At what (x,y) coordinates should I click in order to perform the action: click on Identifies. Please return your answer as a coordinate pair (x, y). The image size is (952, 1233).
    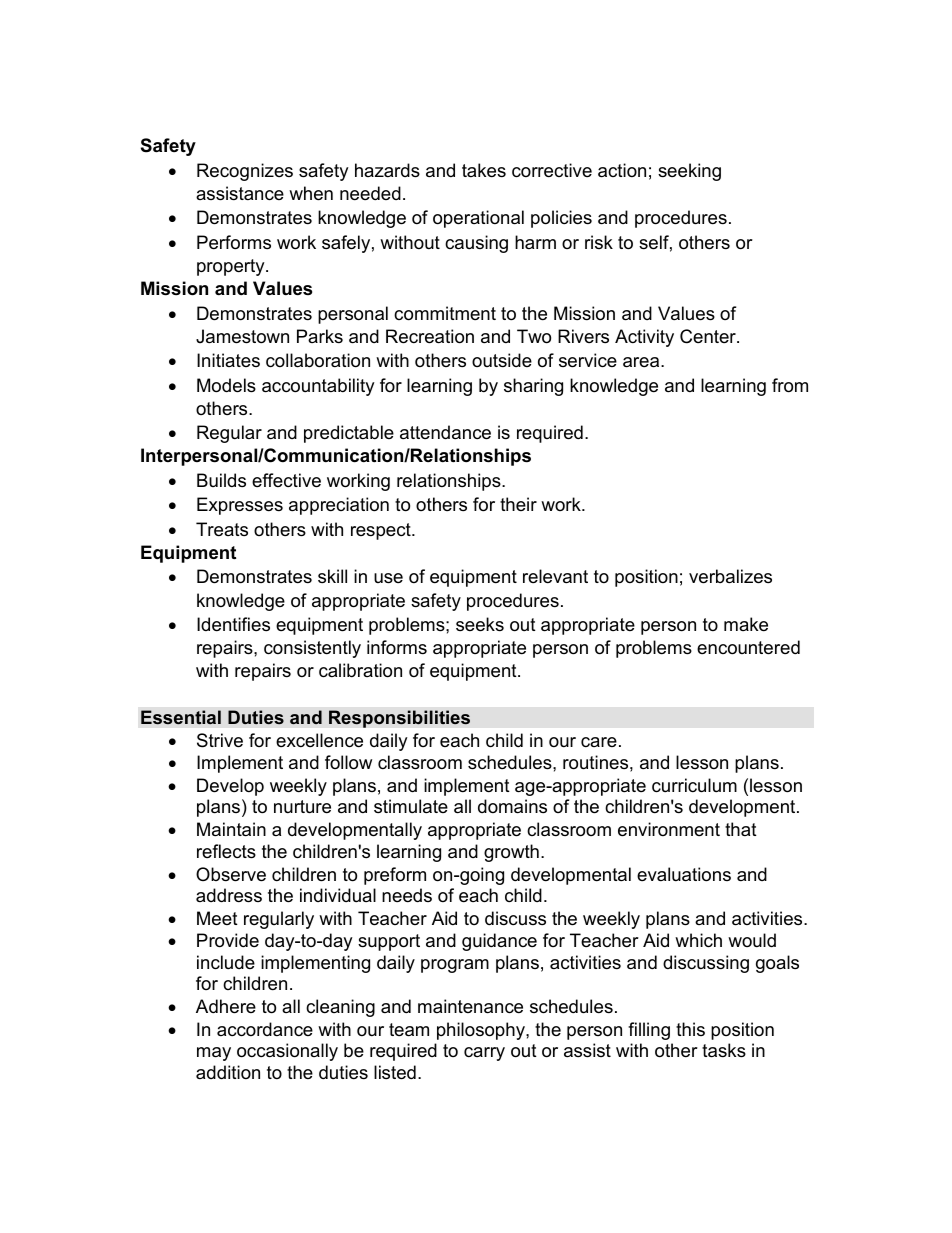
    Looking at the image, I should click on (233, 624).
